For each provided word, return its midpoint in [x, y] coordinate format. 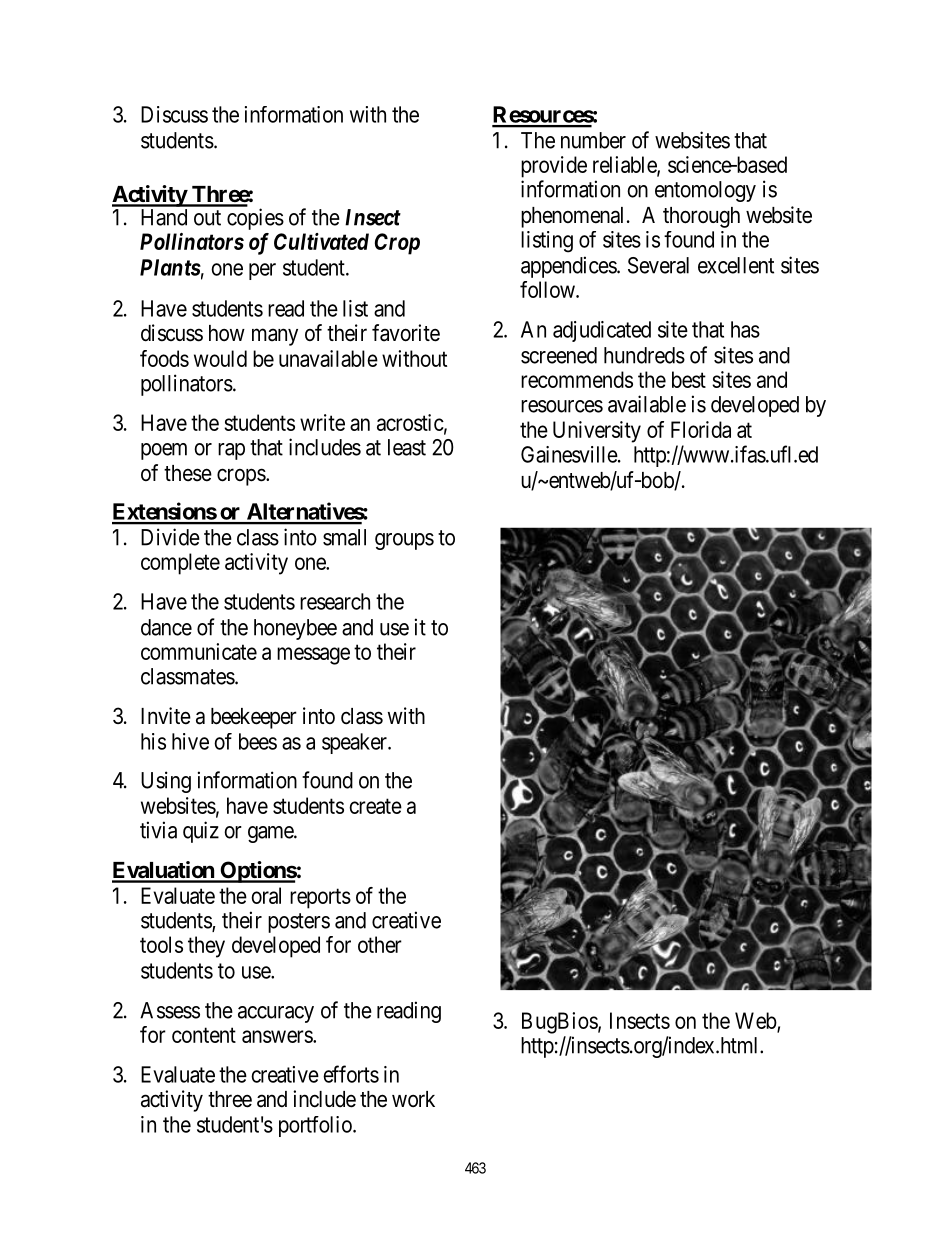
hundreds [644, 355]
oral [266, 895]
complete [180, 564]
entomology [705, 191]
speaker [356, 743]
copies [255, 219]
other [380, 944]
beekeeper [254, 718]
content [204, 1035]
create [375, 806]
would [220, 358]
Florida [701, 429]
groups [404, 541]
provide [554, 167]
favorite [406, 333]
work [413, 1099]
